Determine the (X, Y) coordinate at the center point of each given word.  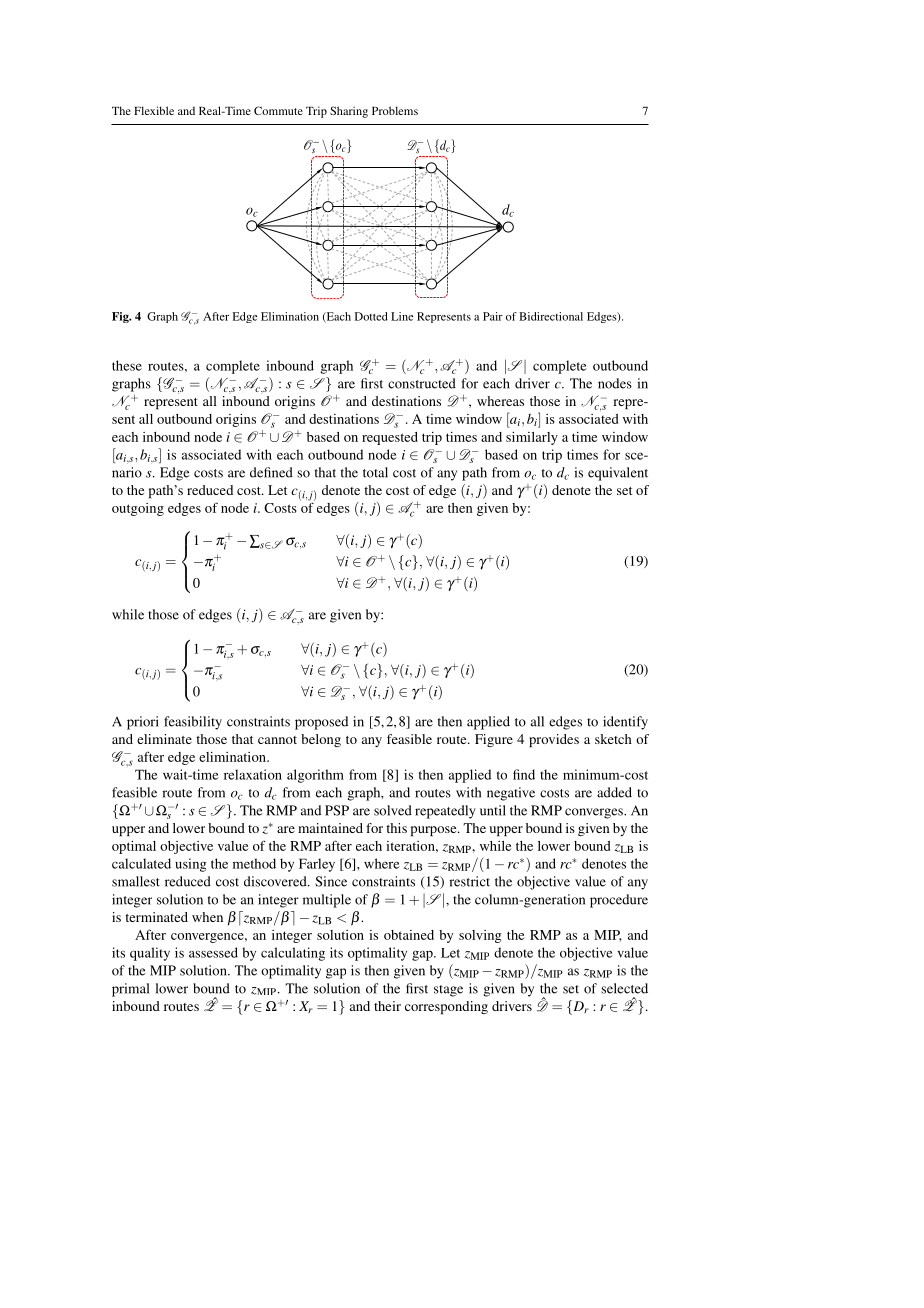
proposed (321, 723)
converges (595, 813)
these (127, 365)
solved (393, 810)
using (191, 865)
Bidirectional (551, 316)
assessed (213, 952)
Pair (493, 316)
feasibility (193, 723)
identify (625, 723)
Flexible (154, 110)
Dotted (371, 316)
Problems (395, 110)
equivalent (618, 474)
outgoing (138, 509)
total (375, 472)
